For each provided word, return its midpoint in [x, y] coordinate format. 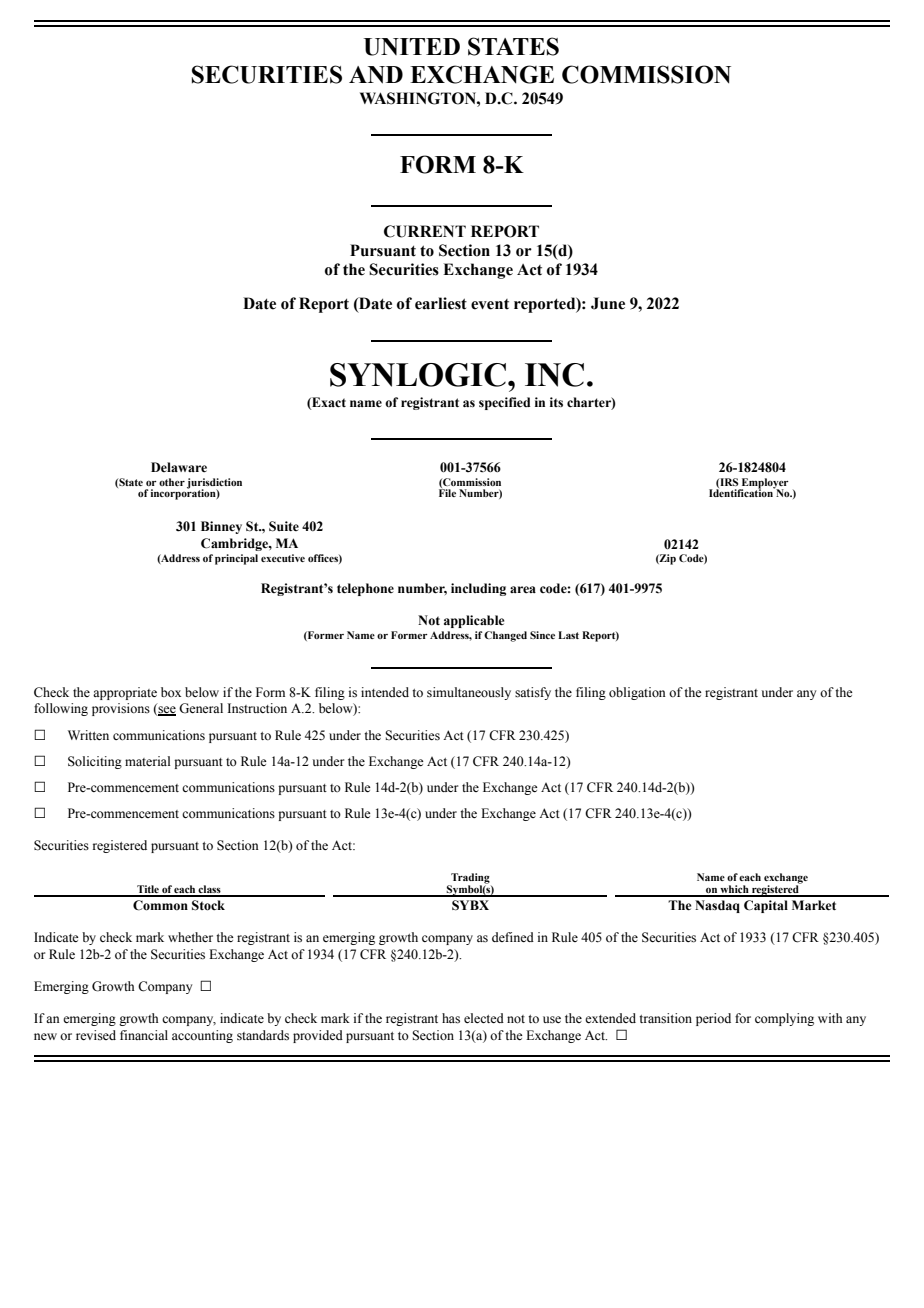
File [447, 492]
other [172, 482]
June [608, 303]
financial [144, 1035]
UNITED [412, 47]
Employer [764, 484]
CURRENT [425, 231]
